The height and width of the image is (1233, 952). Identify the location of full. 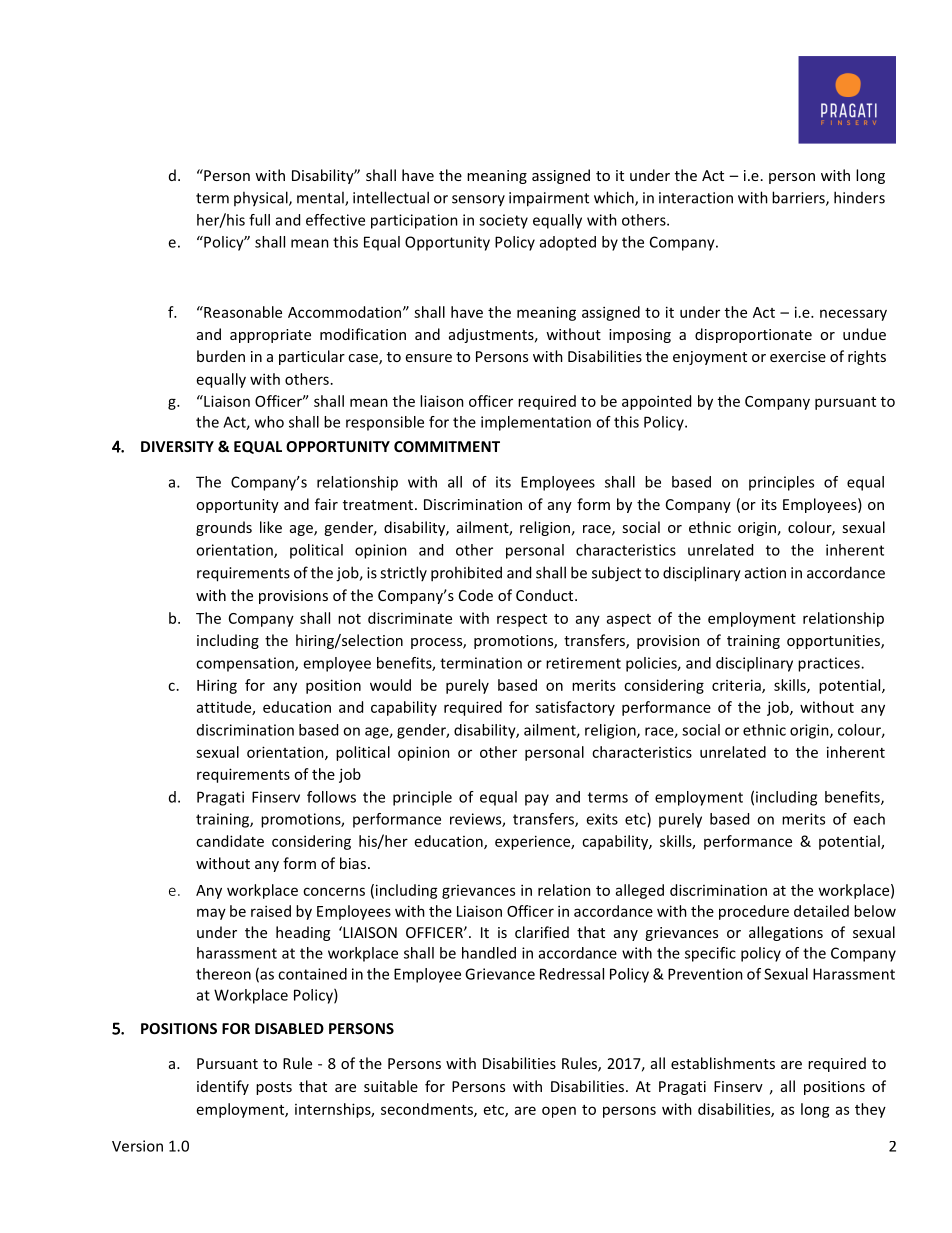
(259, 220).
